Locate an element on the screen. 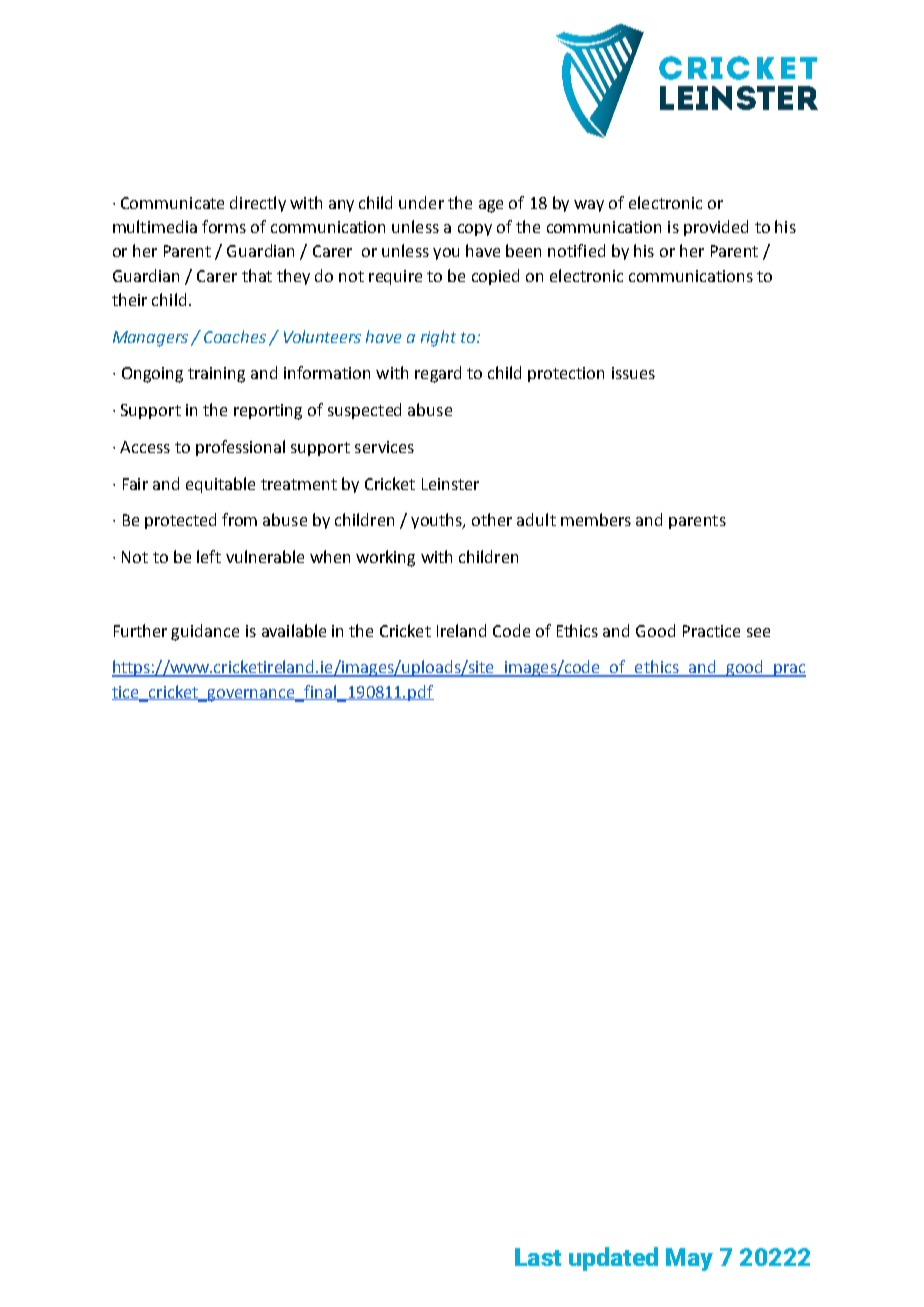 The image size is (924, 1307). guidance is located at coordinates (205, 632).
